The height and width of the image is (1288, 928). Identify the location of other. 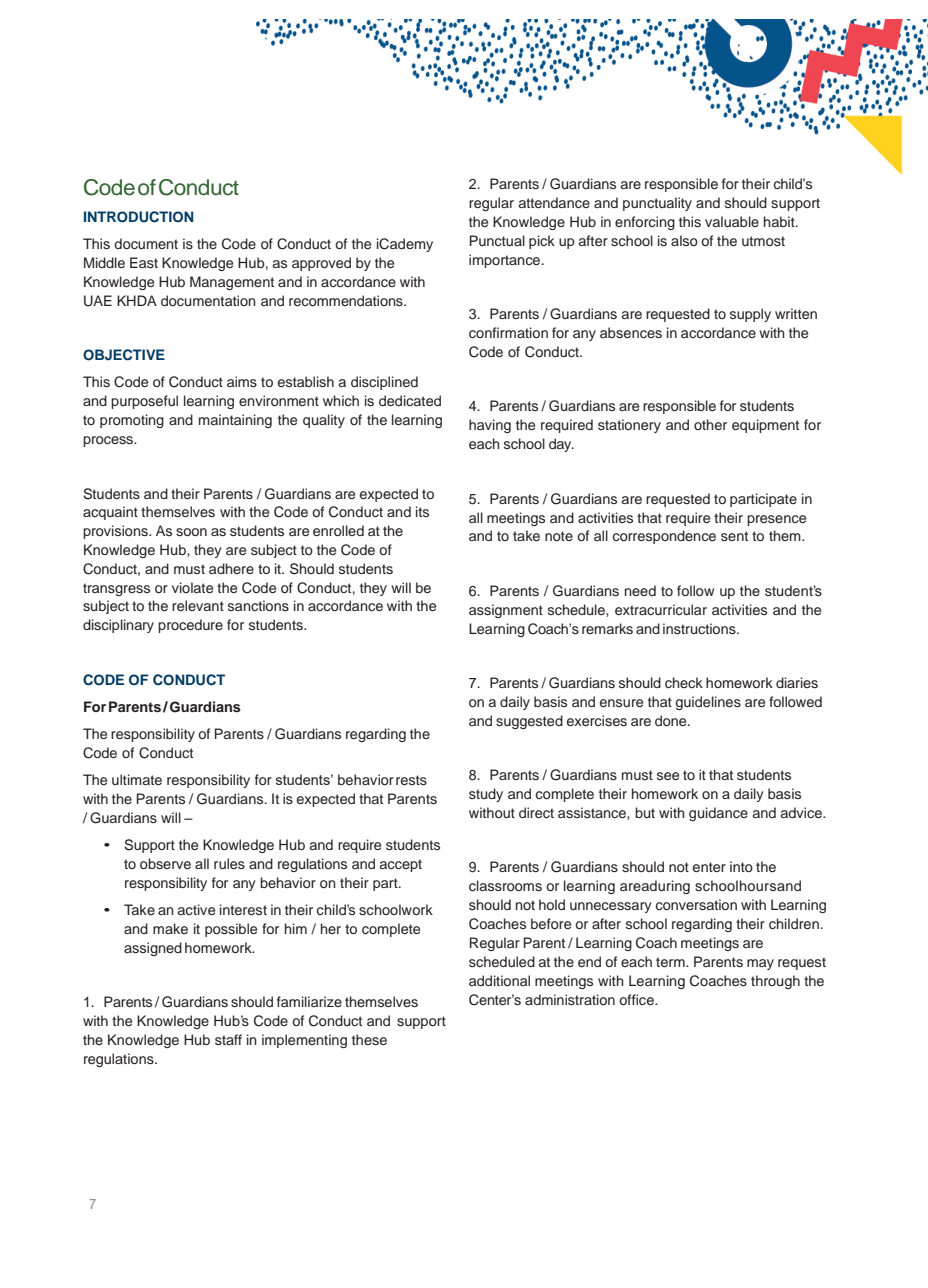
(710, 424).
